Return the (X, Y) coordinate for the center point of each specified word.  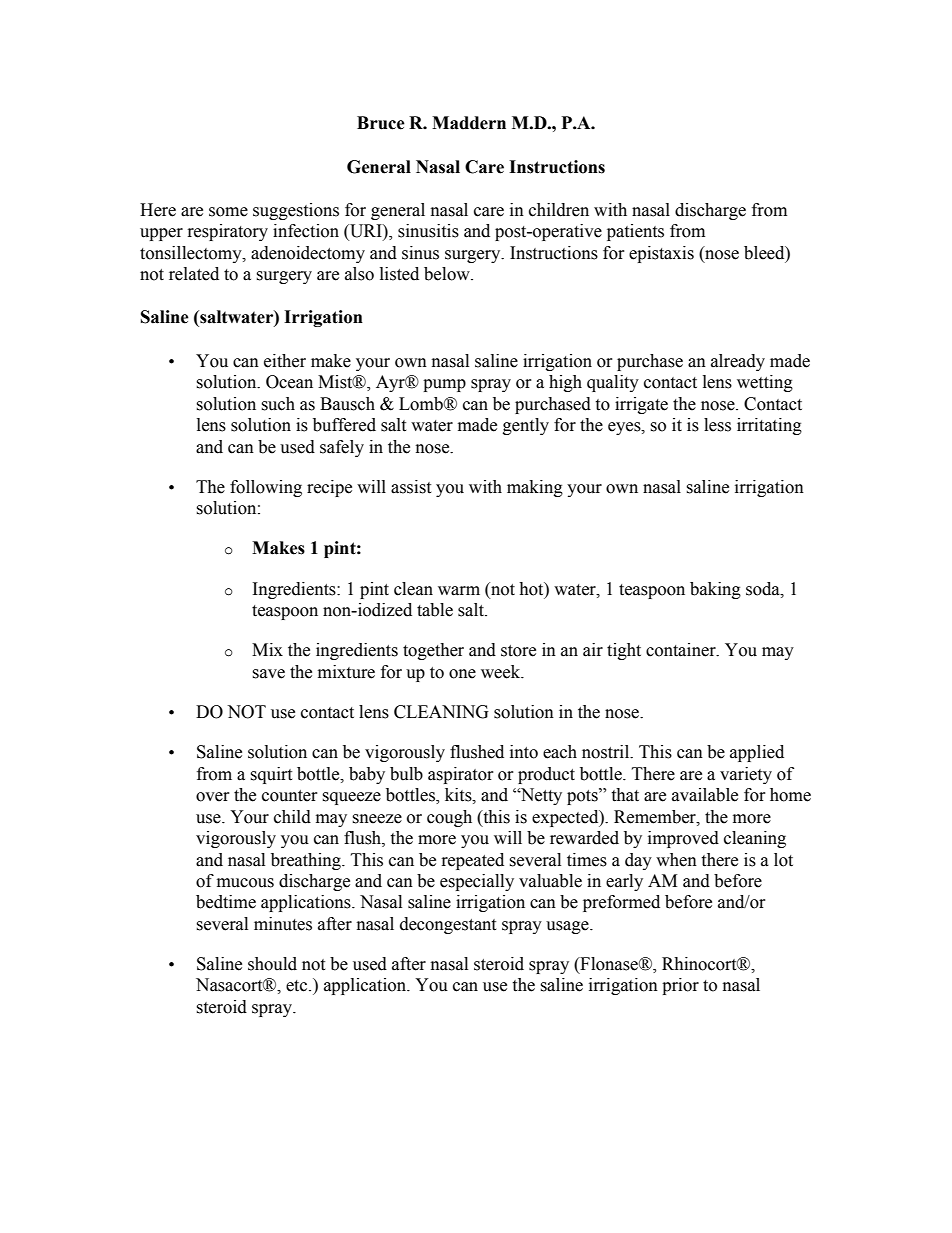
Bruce (381, 123)
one (462, 674)
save (268, 674)
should (272, 964)
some (228, 212)
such (278, 404)
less (717, 425)
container (682, 650)
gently (526, 426)
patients (635, 232)
